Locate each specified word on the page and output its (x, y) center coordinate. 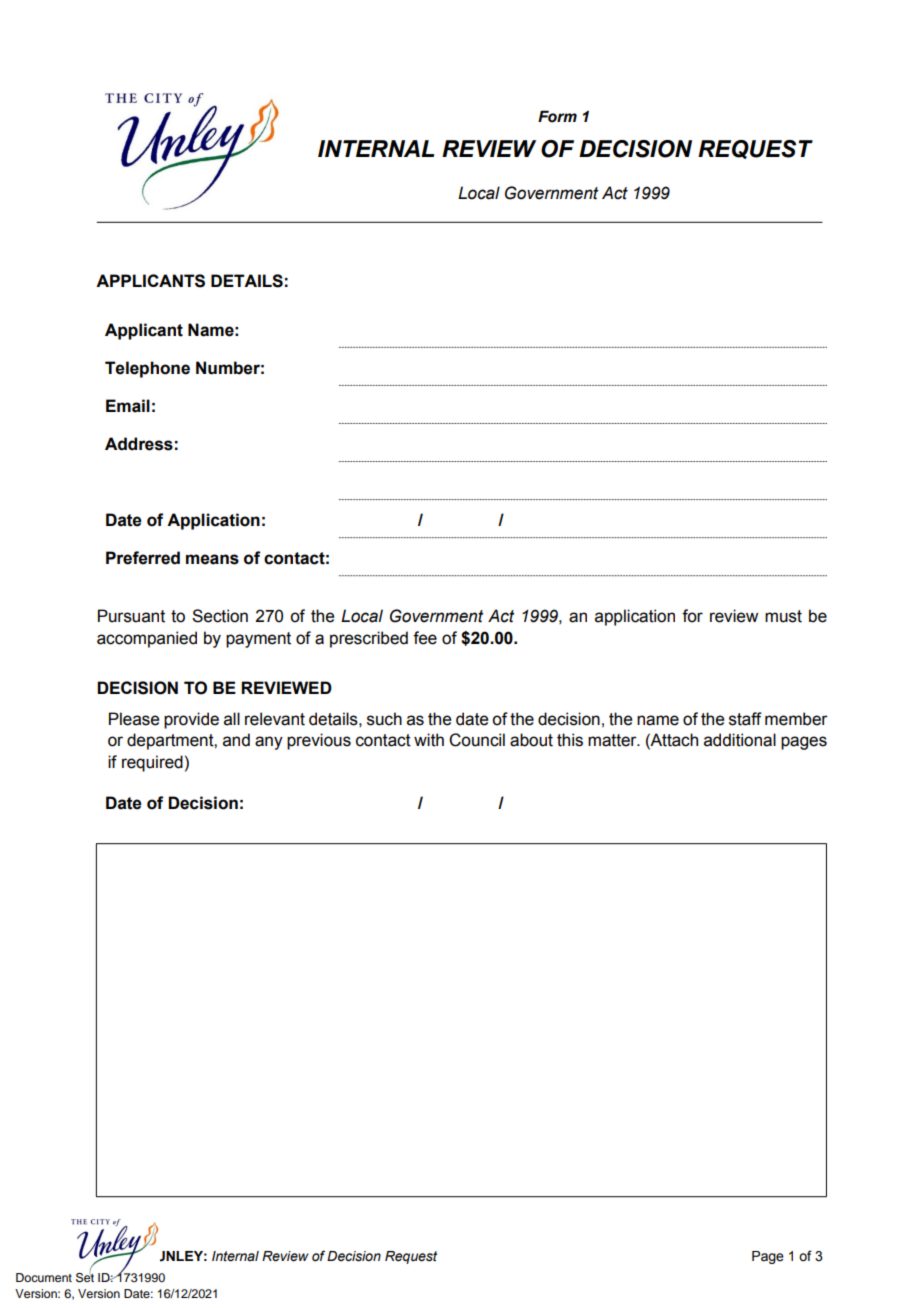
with (429, 740)
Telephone (147, 369)
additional (740, 740)
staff (745, 719)
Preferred (143, 558)
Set (85, 1276)
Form (557, 116)
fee (425, 638)
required (152, 763)
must (783, 616)
